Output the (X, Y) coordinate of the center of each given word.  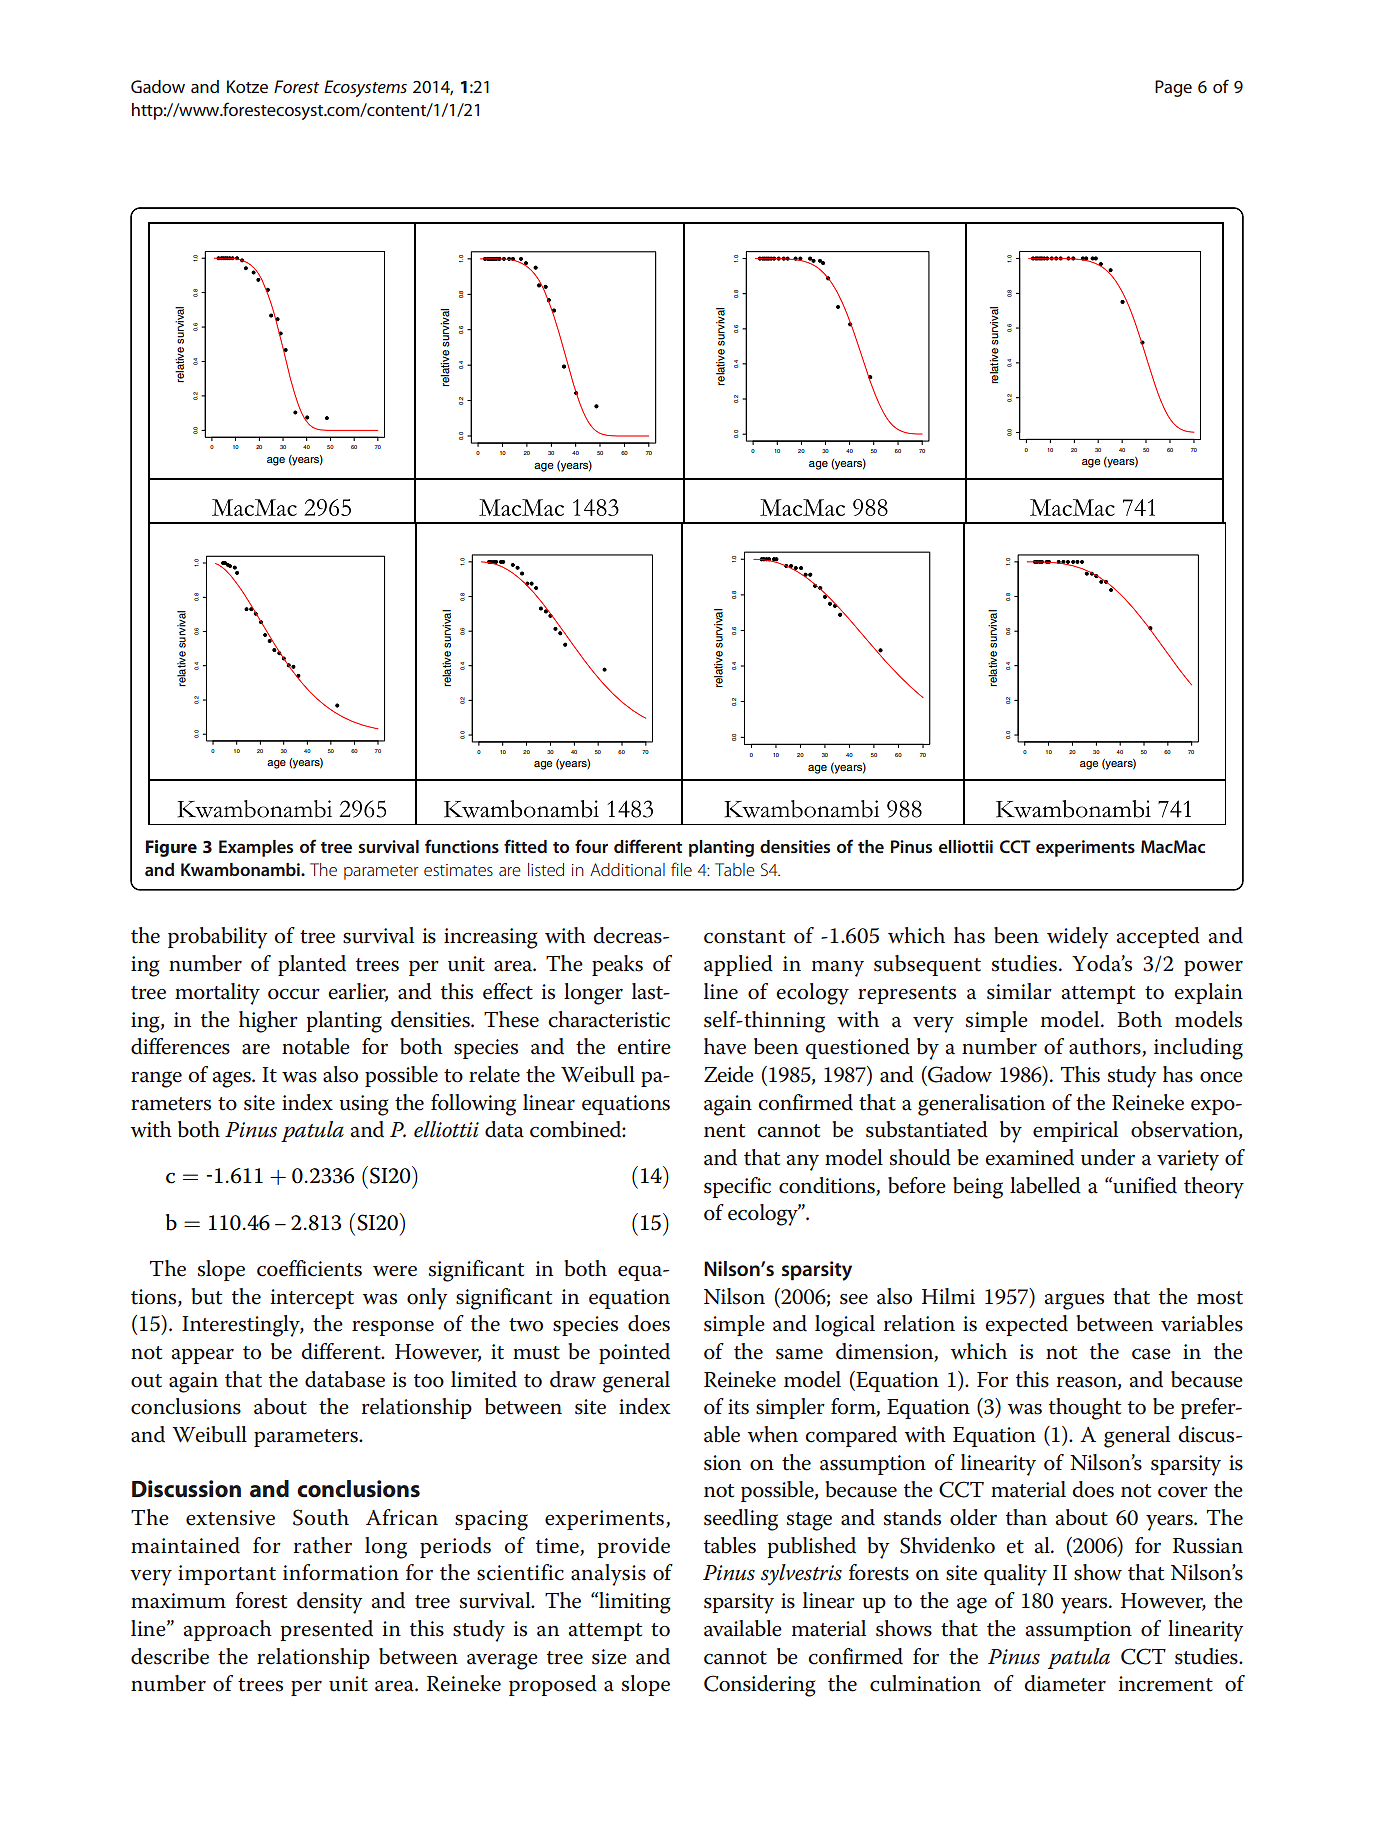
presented (327, 1630)
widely (1077, 938)
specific (737, 1187)
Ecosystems (365, 88)
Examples (256, 848)
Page (1173, 88)
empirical (1075, 1131)
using (364, 1105)
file (681, 869)
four (591, 846)
